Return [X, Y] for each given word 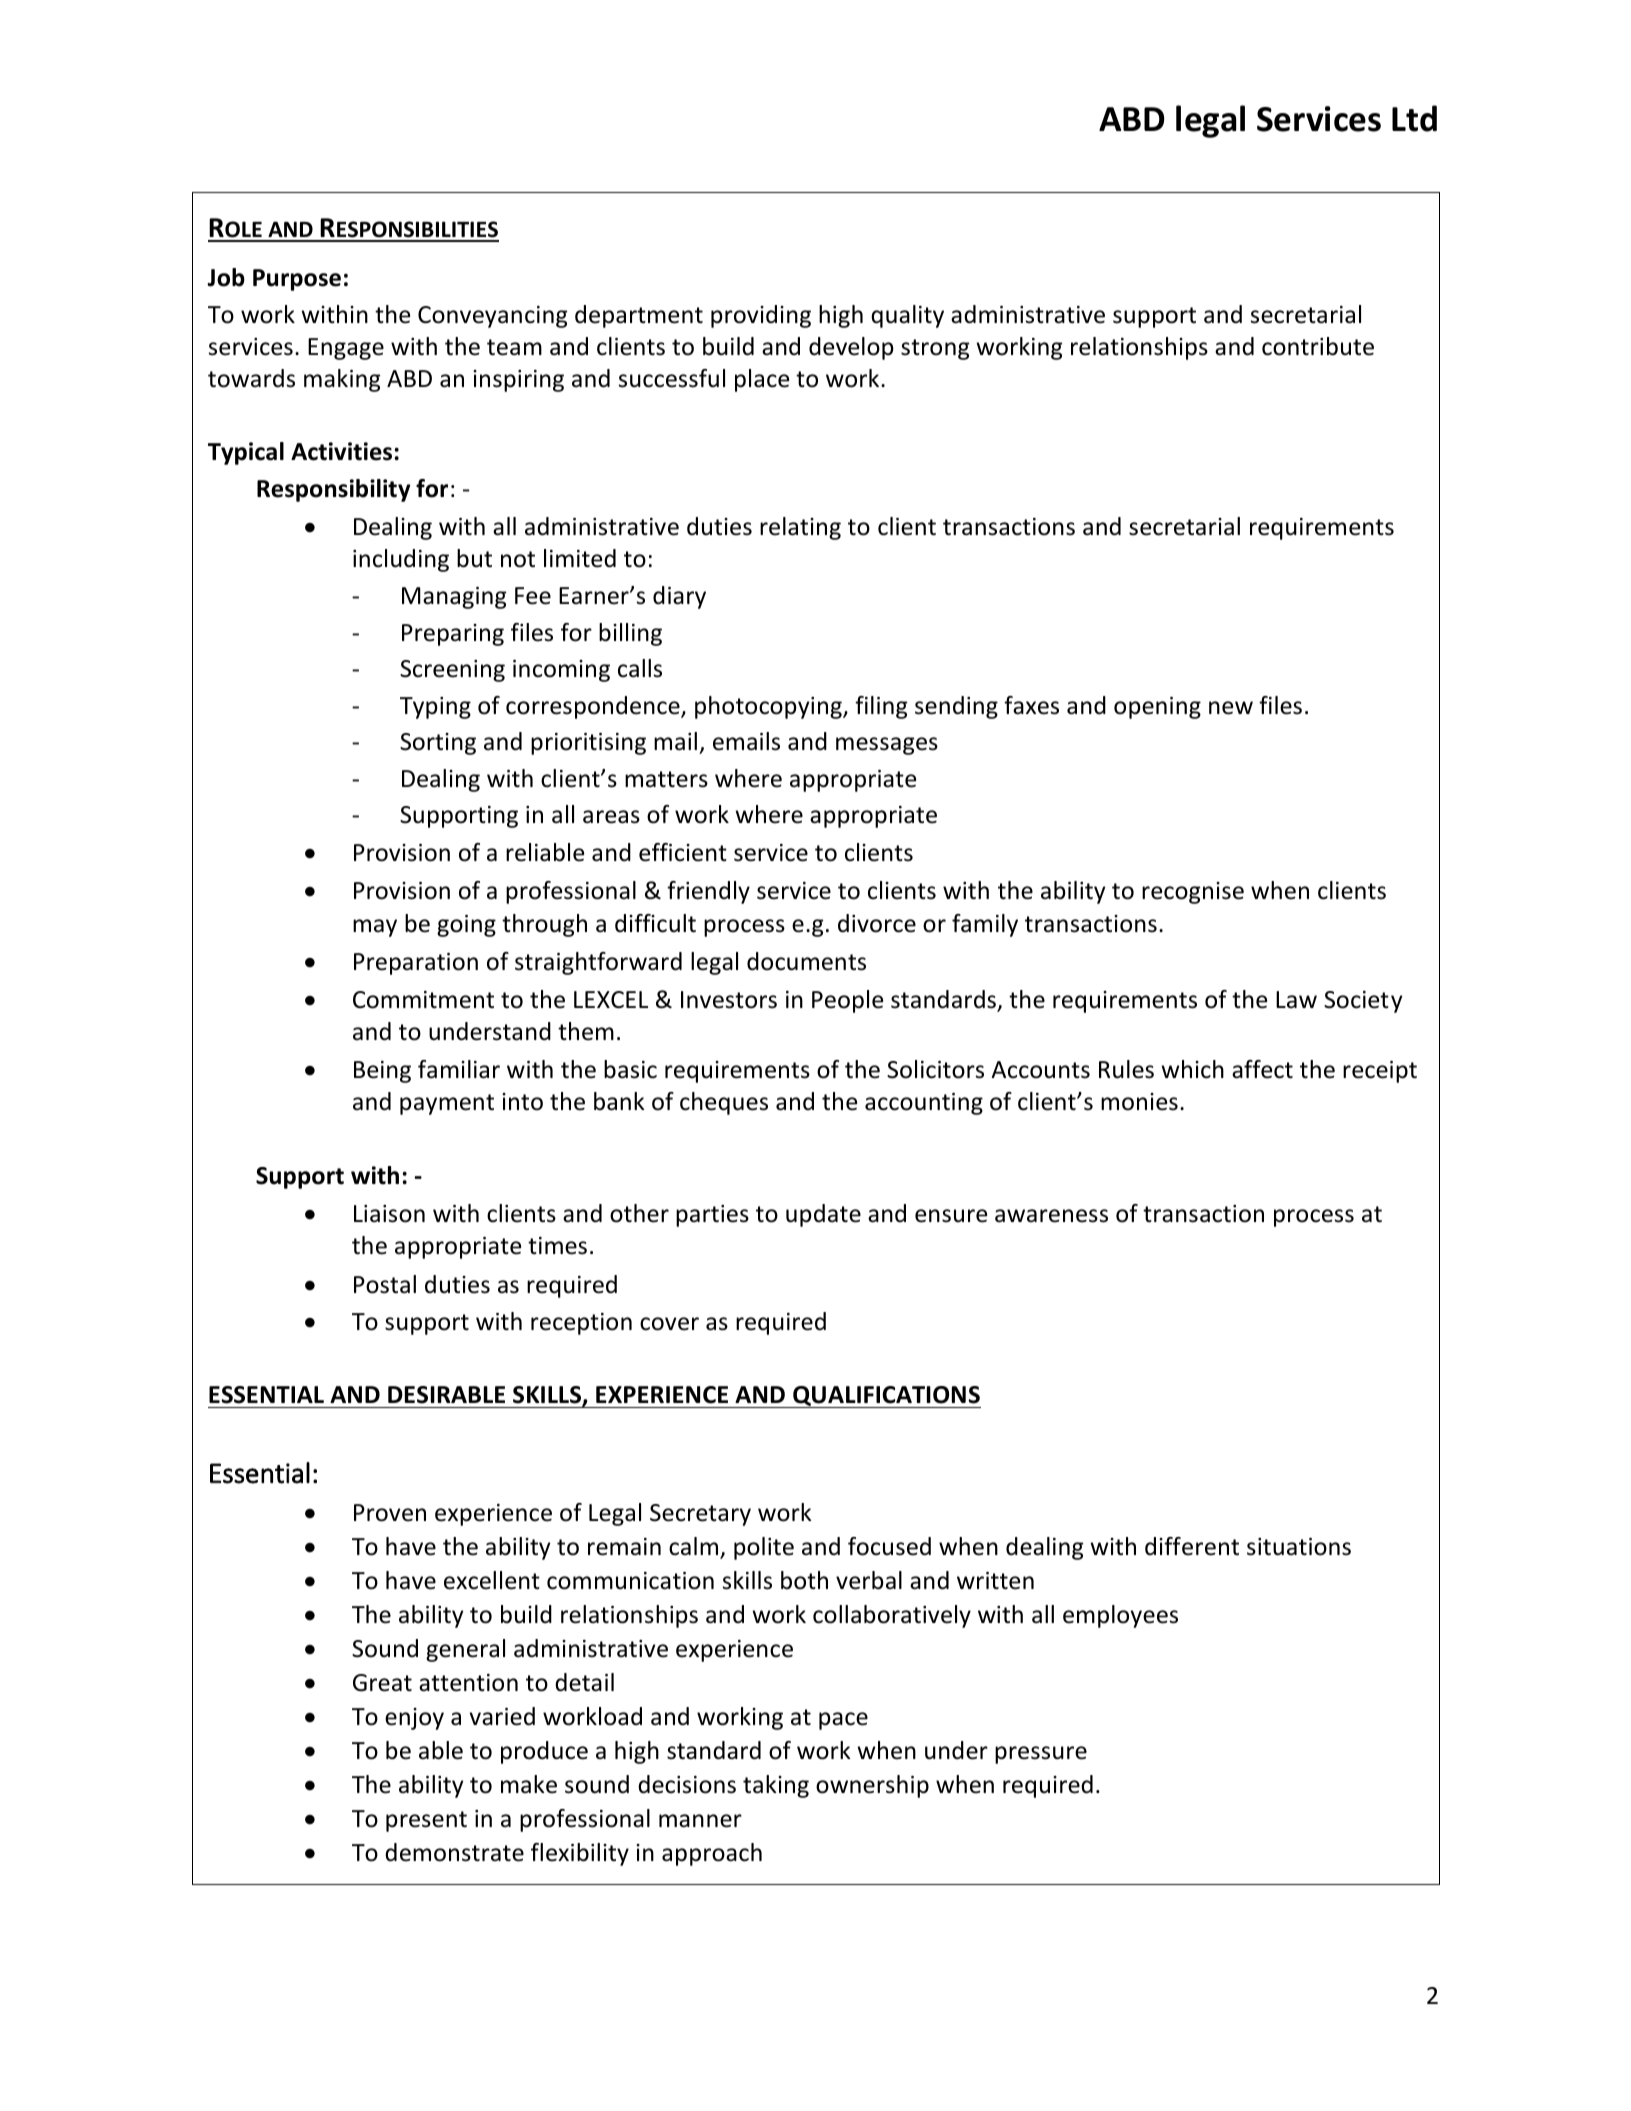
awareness [1051, 1216]
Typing [435, 708]
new [1231, 708]
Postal [385, 1284]
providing [761, 316]
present [426, 1821]
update [823, 1215]
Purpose [297, 280]
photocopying [769, 707]
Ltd [1414, 118]
